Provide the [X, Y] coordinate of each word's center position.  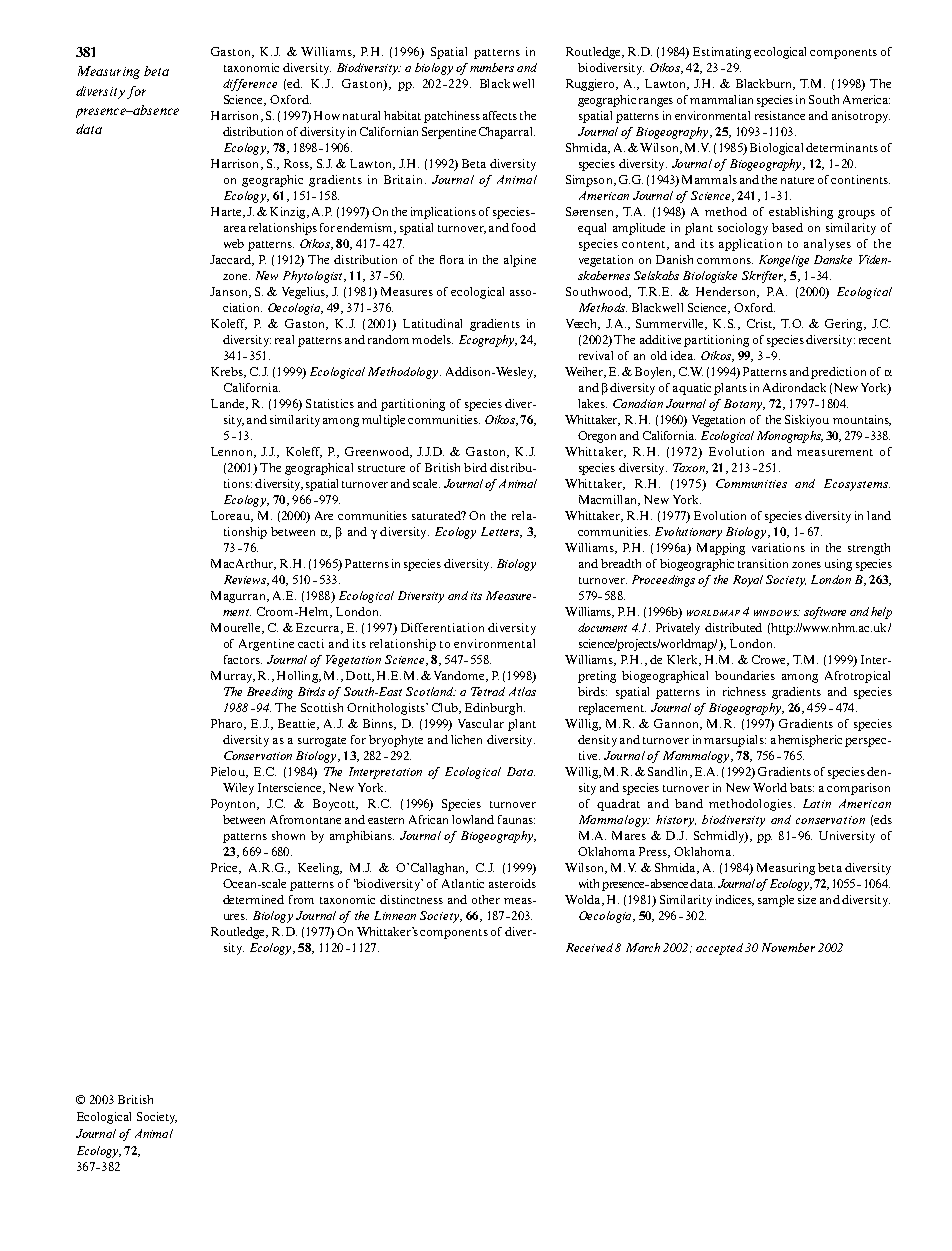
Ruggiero [591, 85]
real [284, 339]
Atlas [522, 691]
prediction [838, 373]
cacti [311, 643]
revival [596, 355]
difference [250, 85]
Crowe [770, 660]
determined [253, 899]
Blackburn [765, 84]
